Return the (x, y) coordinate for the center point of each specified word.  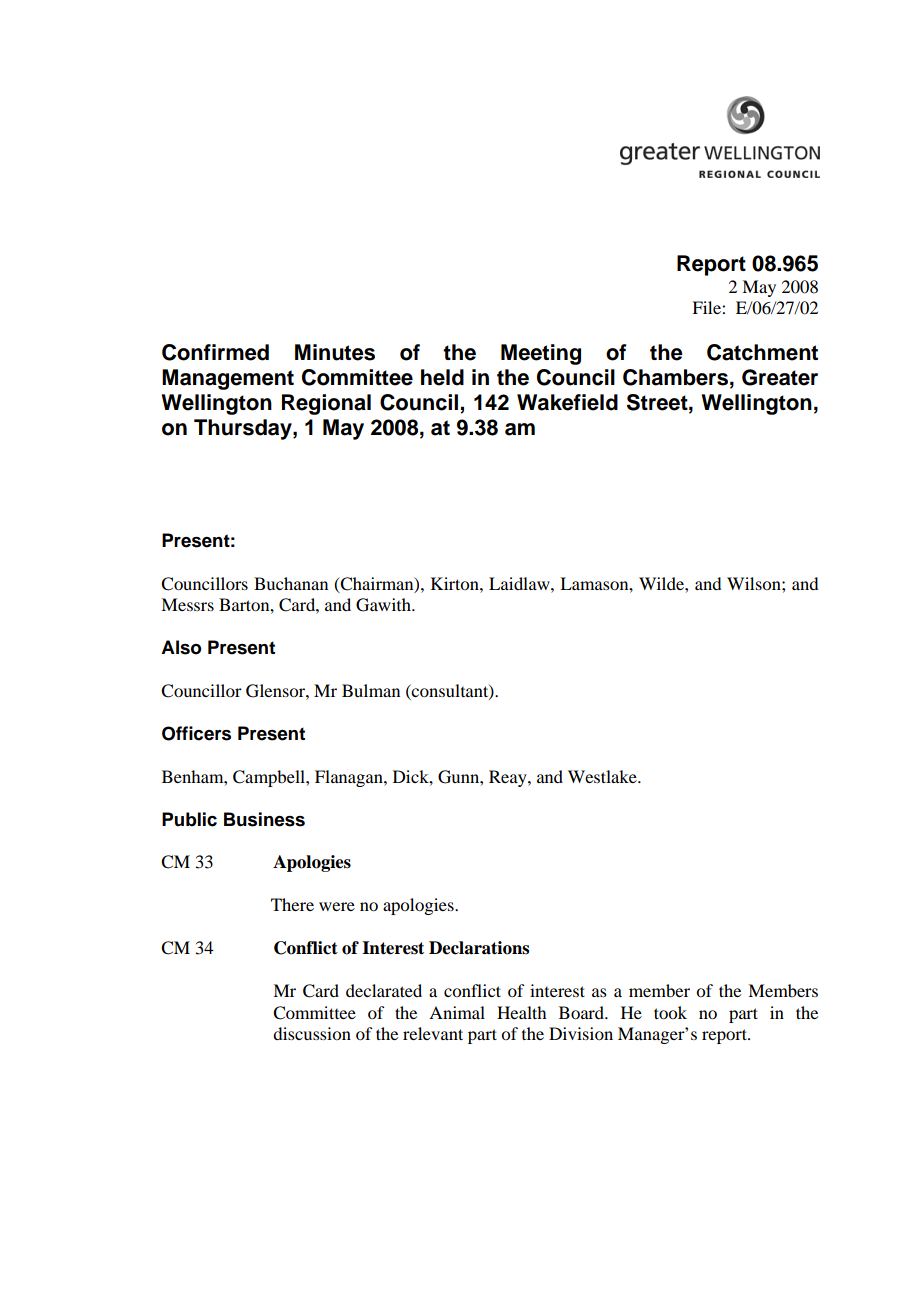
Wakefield (567, 402)
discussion (312, 1033)
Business (264, 819)
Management (228, 379)
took (670, 1012)
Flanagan (350, 778)
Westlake (603, 776)
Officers (196, 733)
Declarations (479, 948)
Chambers (675, 377)
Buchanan (291, 583)
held (442, 377)
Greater (780, 377)
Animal (457, 1012)
